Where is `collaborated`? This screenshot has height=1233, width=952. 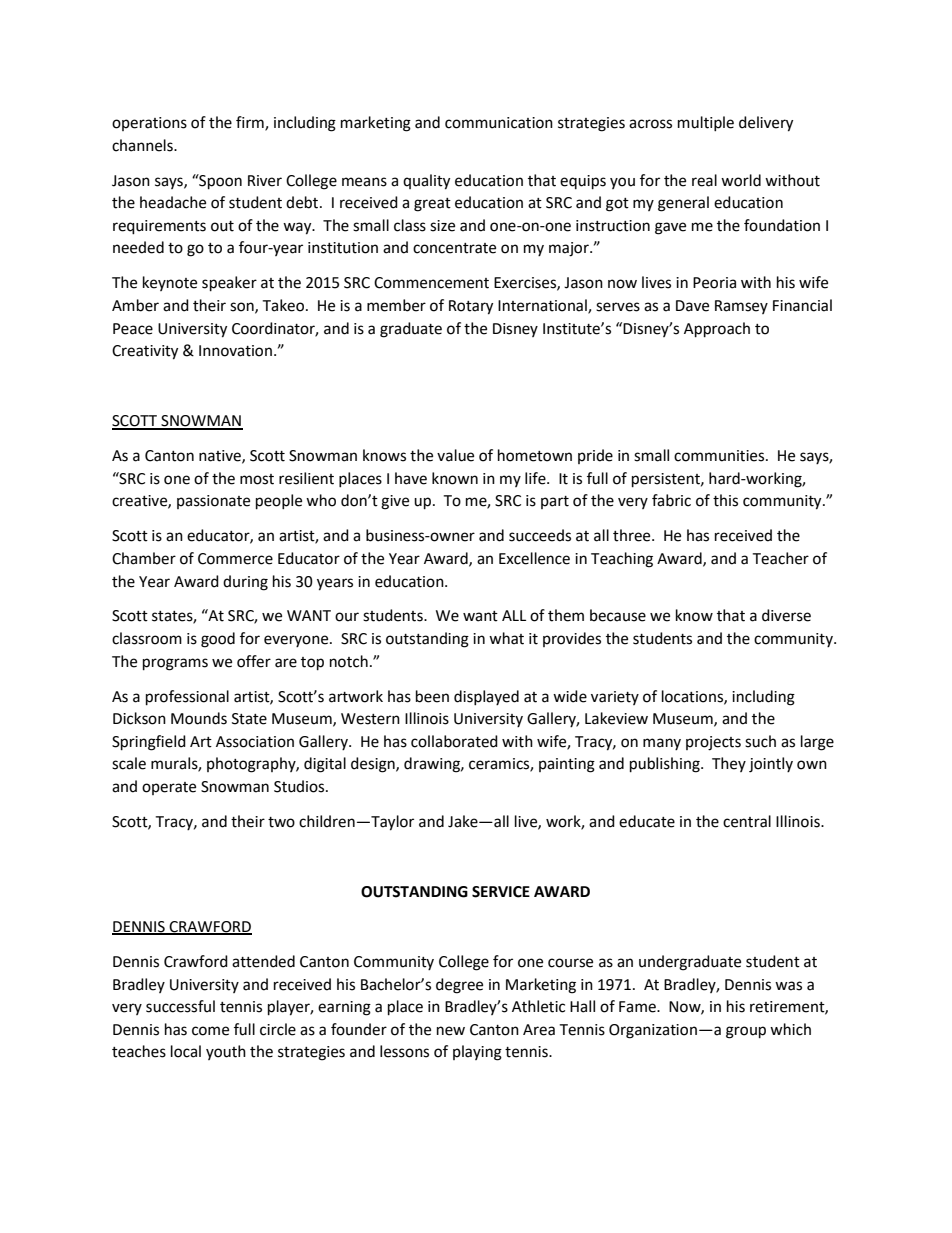
collaborated is located at coordinates (454, 741).
